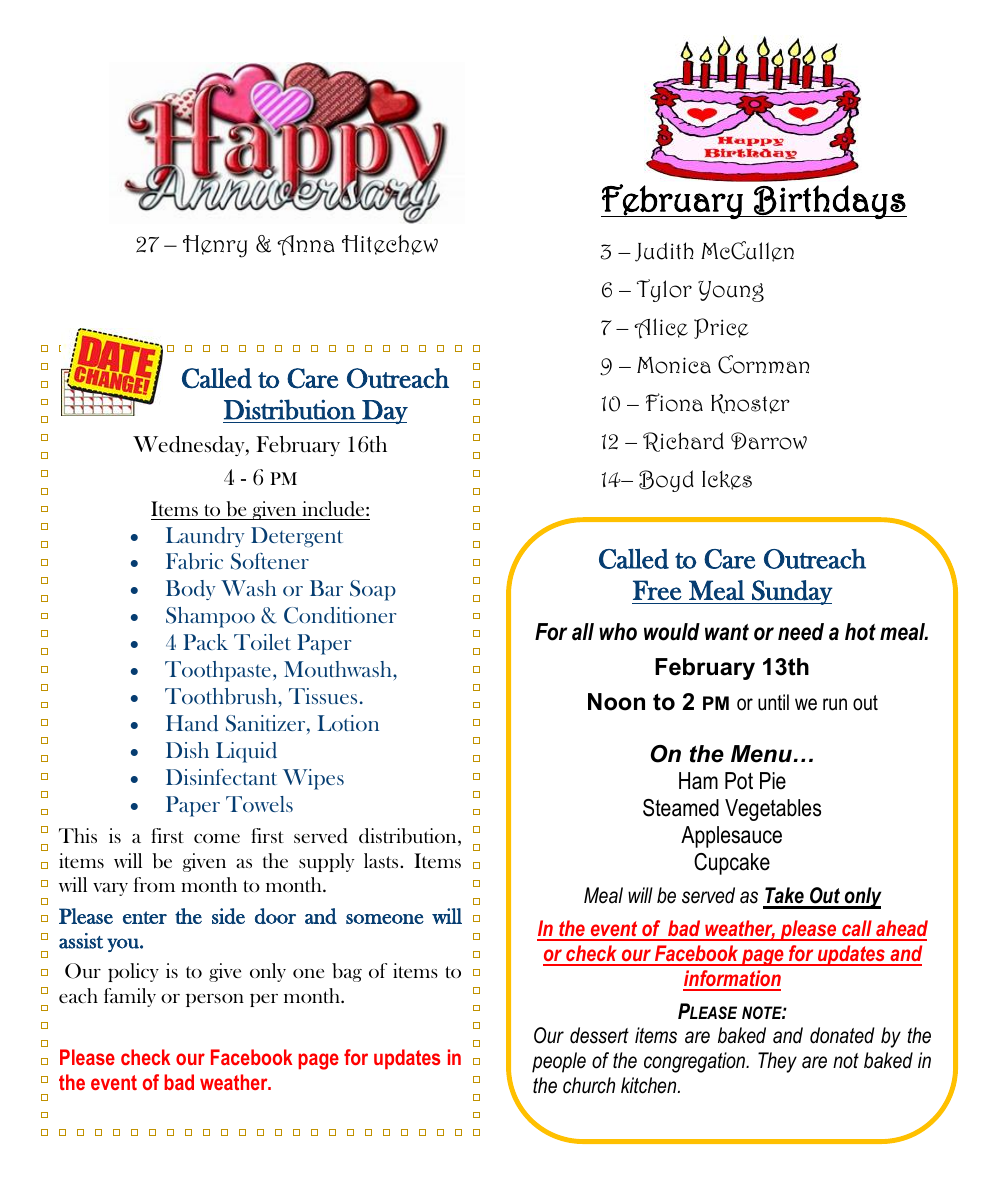 The width and height of the image is (991, 1204). What do you see at coordinates (777, 1062) in the image?
I see `They` at bounding box center [777, 1062].
